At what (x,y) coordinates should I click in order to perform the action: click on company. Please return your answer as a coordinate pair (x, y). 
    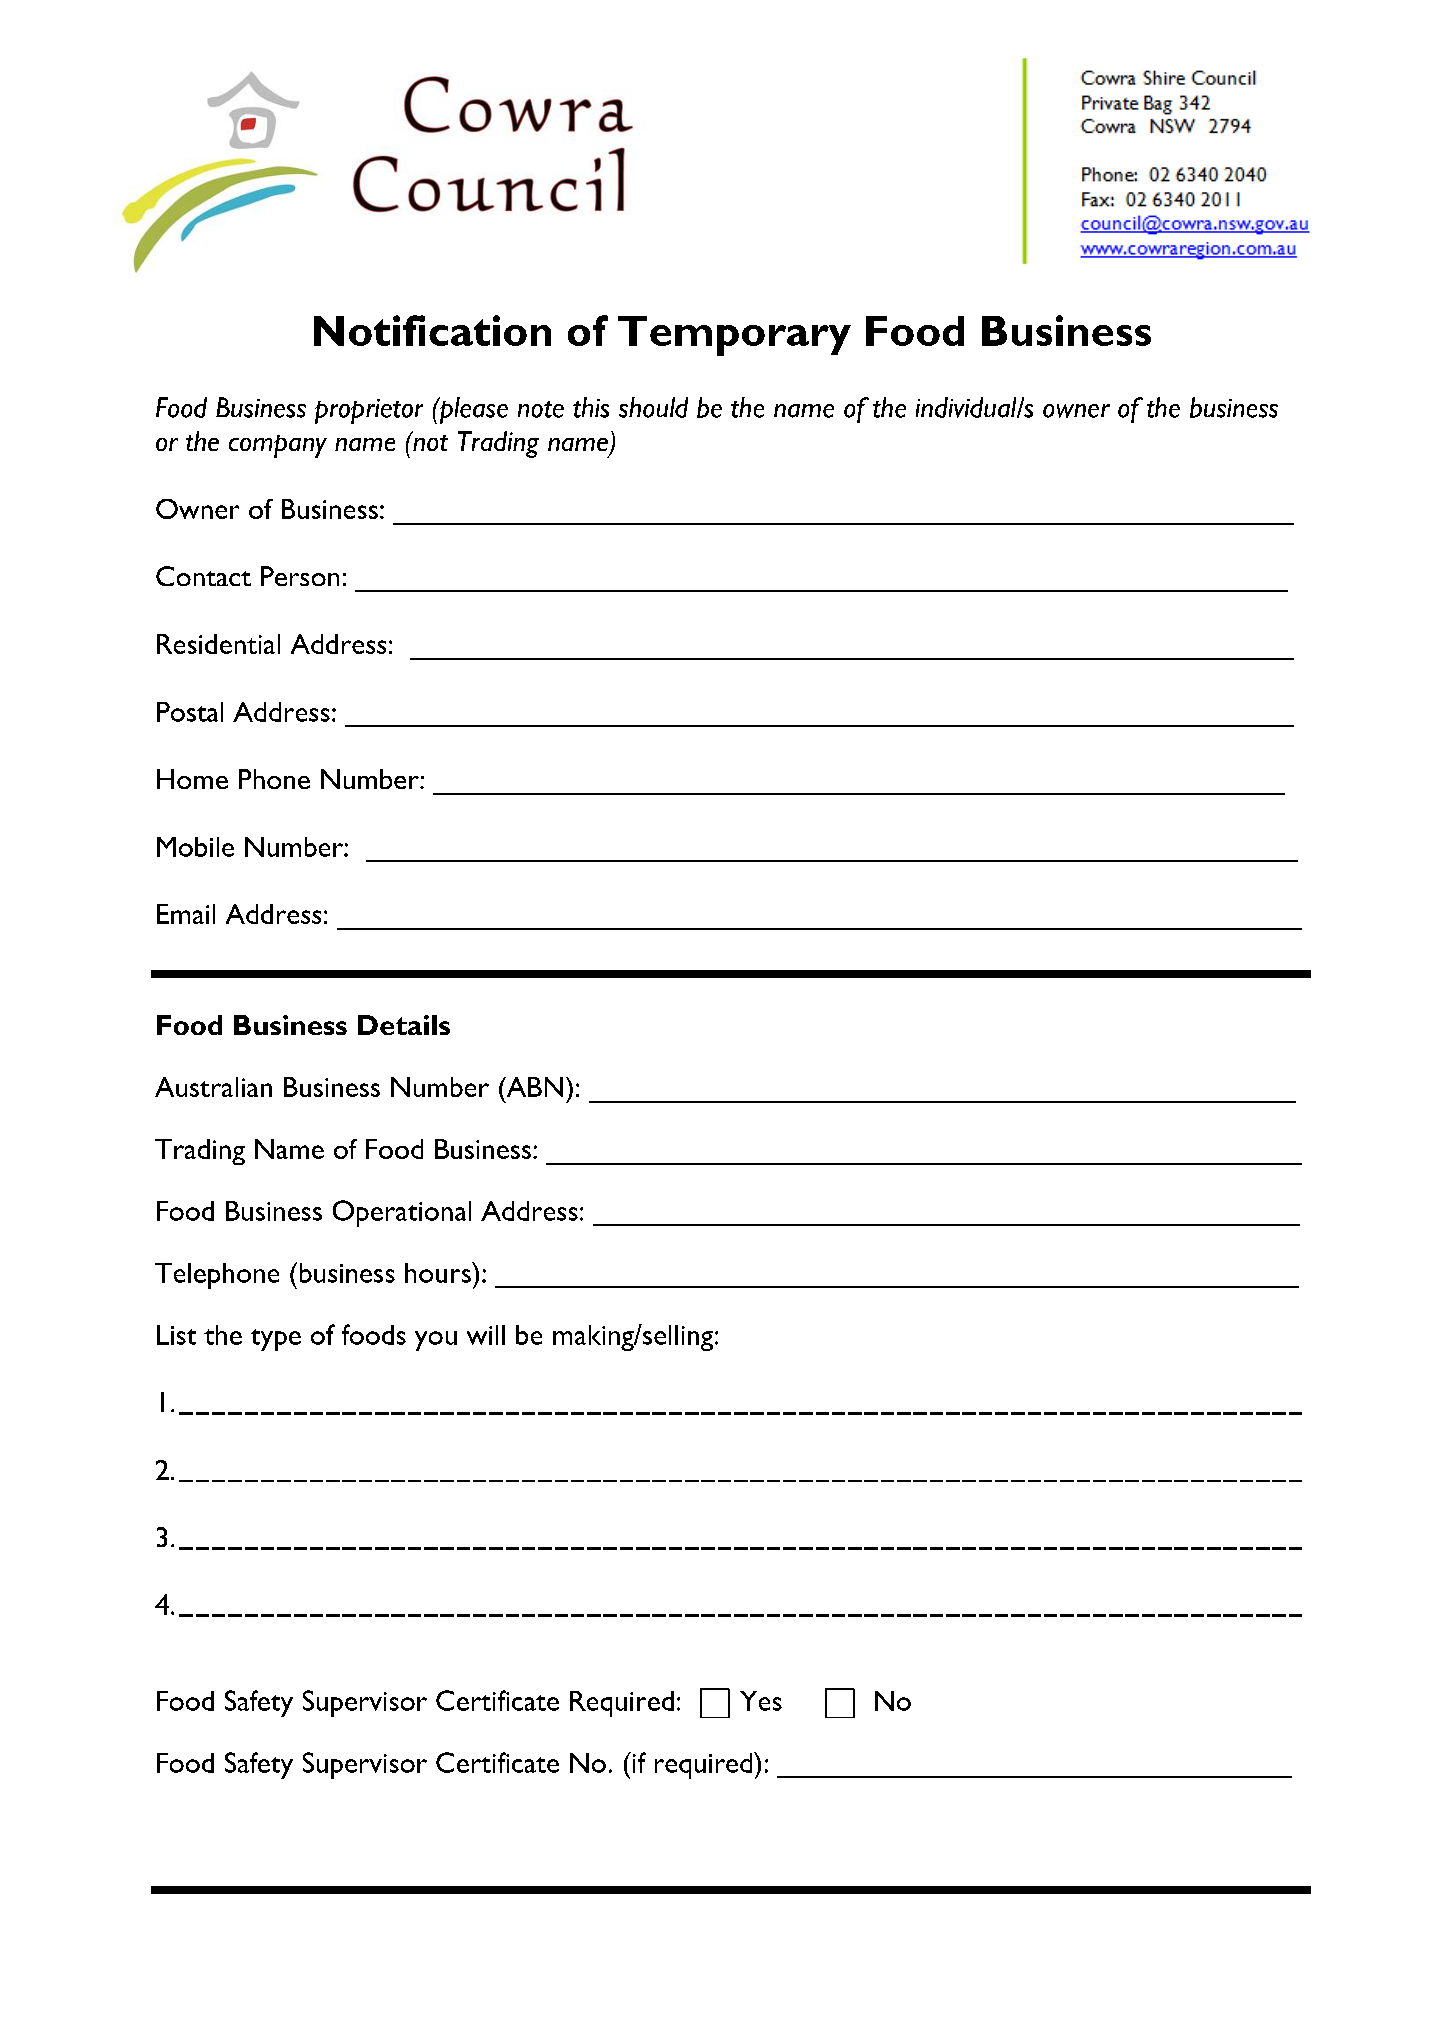
    Looking at the image, I should click on (278, 446).
